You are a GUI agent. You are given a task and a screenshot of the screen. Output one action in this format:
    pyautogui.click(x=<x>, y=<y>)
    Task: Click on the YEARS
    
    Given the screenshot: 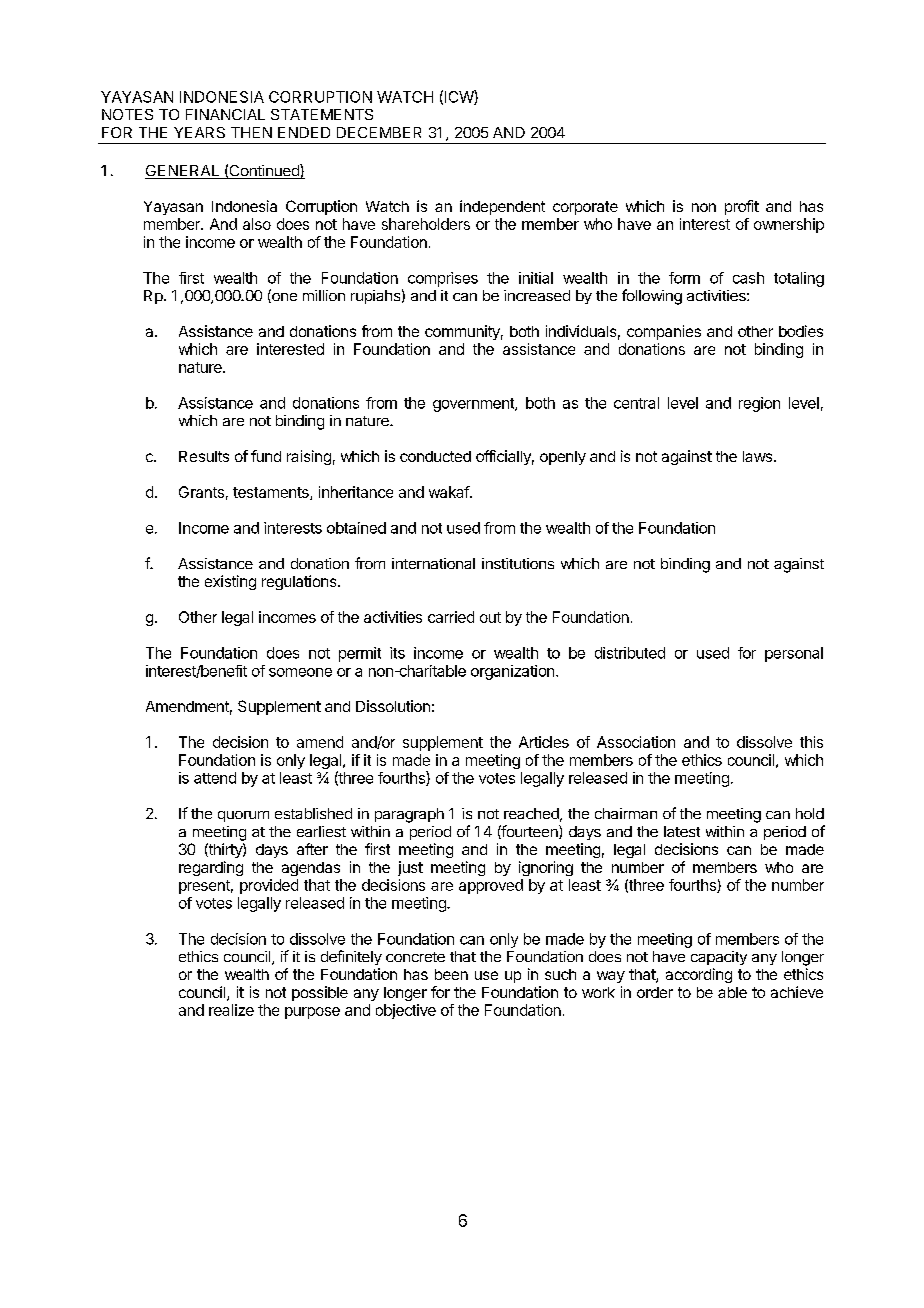 What is the action you would take?
    pyautogui.click(x=199, y=132)
